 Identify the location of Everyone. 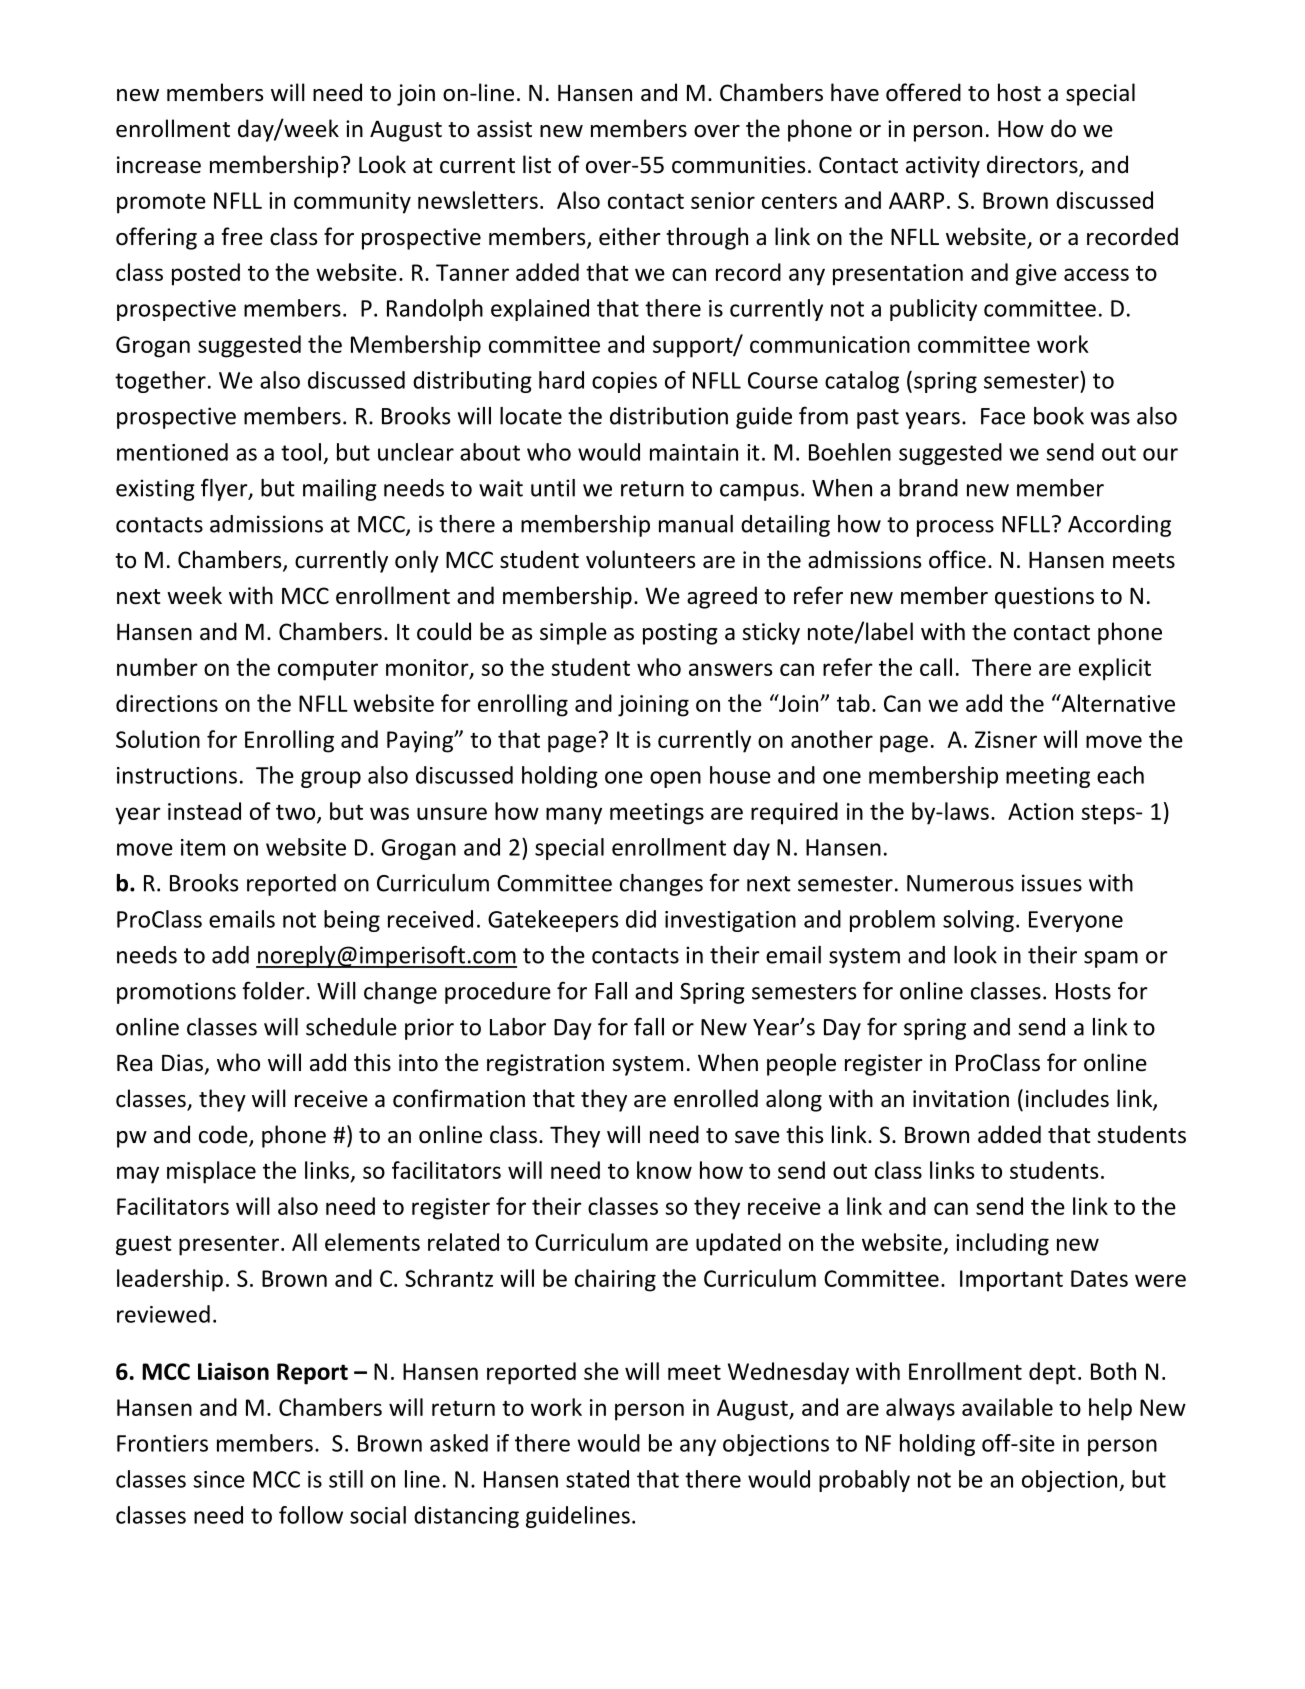
(1076, 921).
